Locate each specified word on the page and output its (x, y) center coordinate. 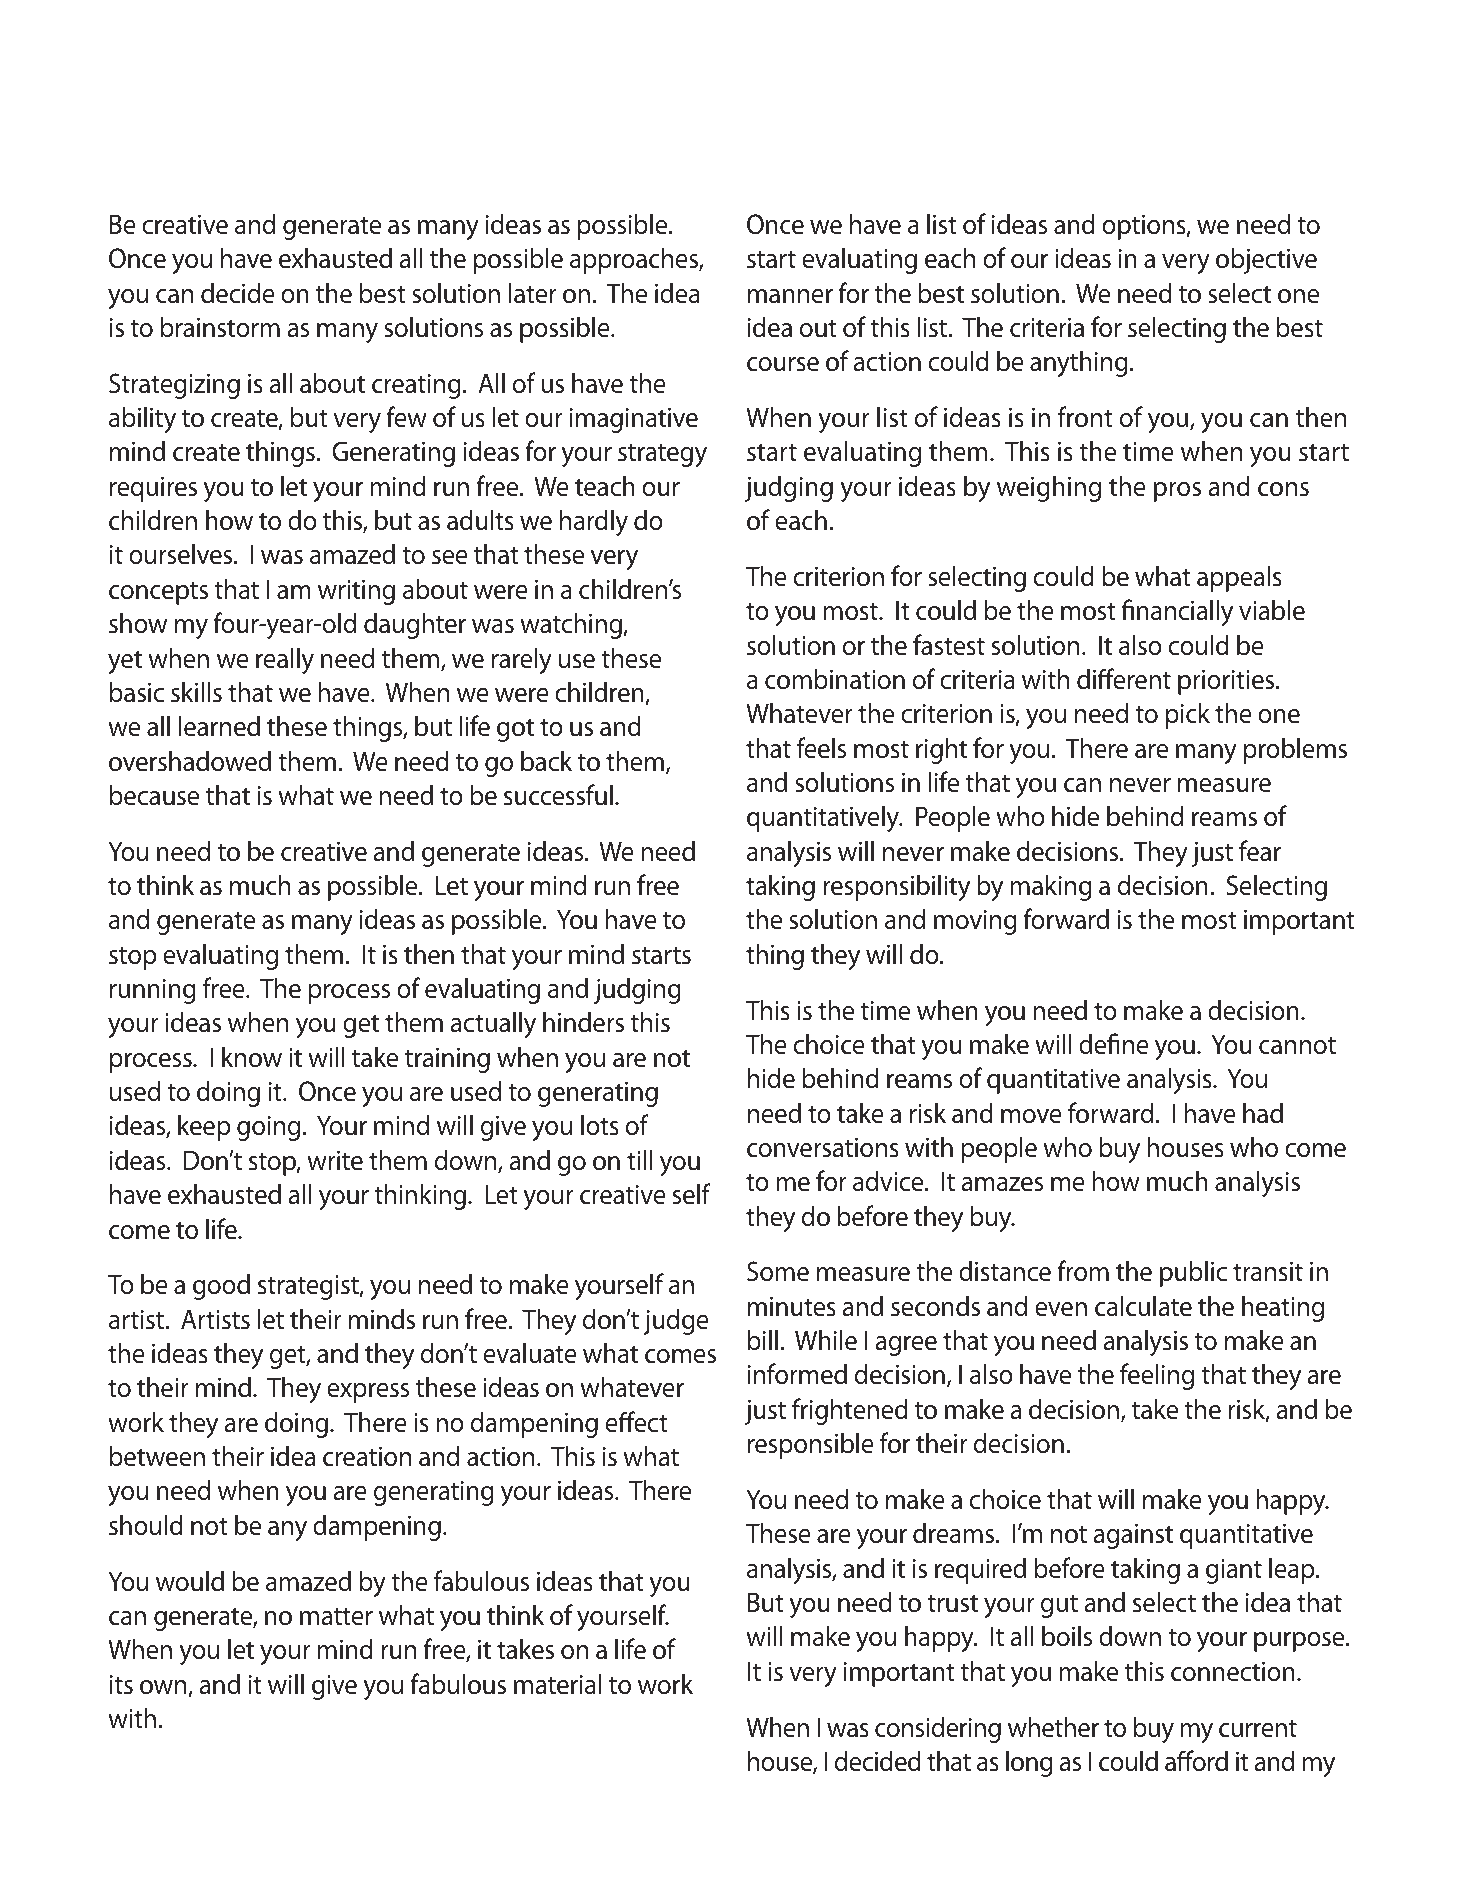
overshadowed (190, 761)
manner (790, 296)
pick (1188, 715)
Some (778, 1271)
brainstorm (220, 327)
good (221, 1286)
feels (821, 748)
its (121, 1685)
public (1193, 1273)
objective (1266, 260)
